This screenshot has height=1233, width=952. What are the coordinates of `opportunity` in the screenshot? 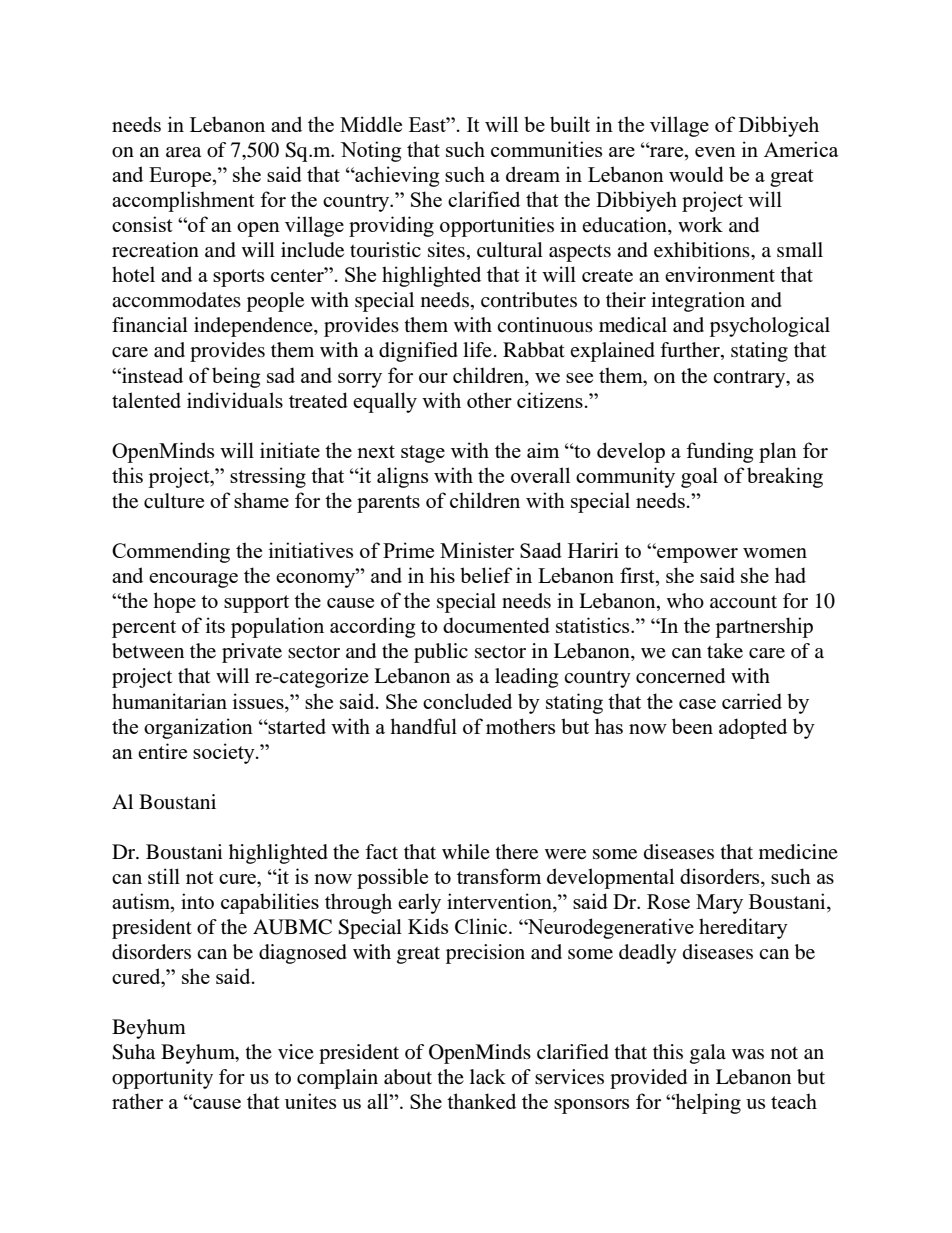 It's located at (162, 1079).
